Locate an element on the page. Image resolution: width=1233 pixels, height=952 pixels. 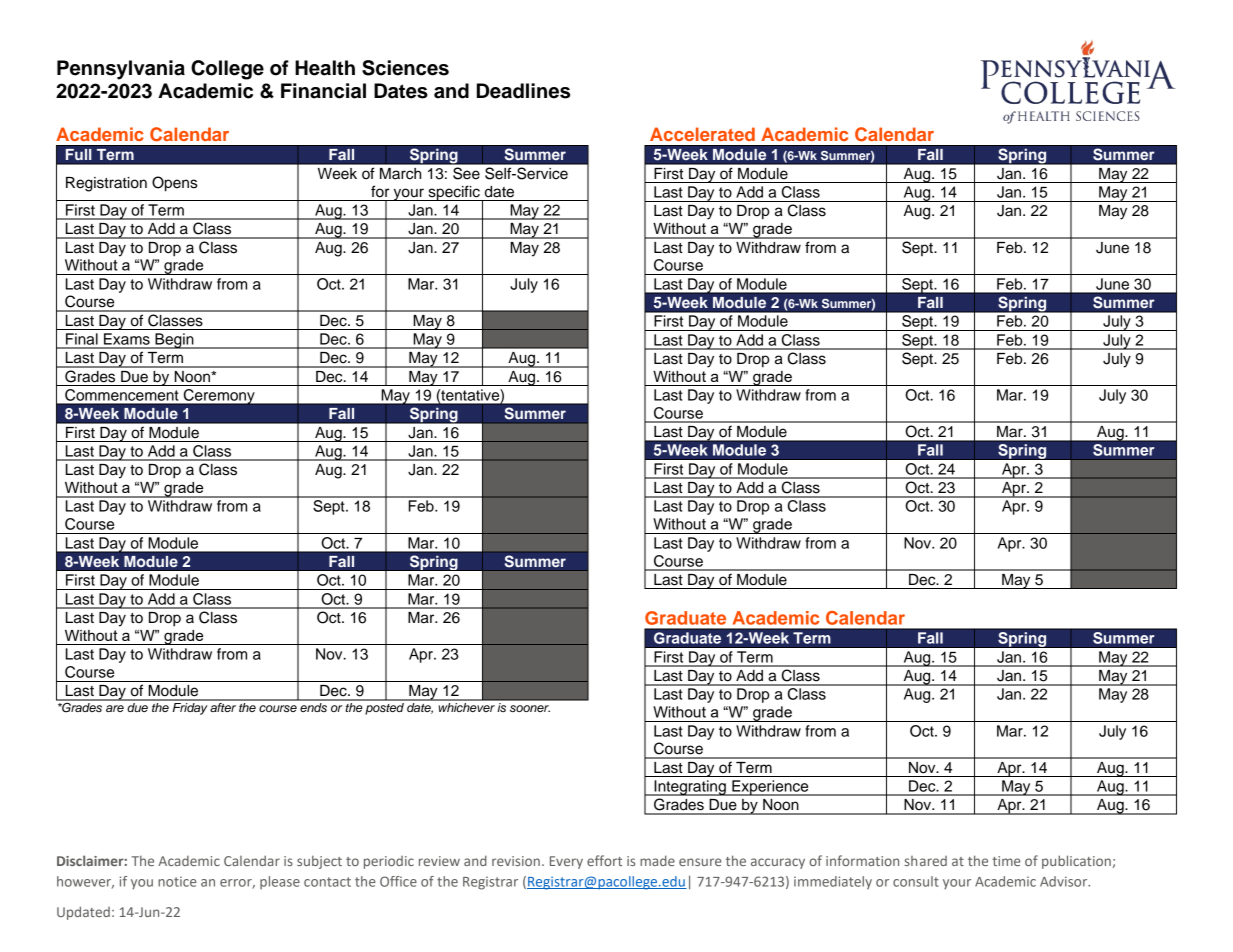
Deadlines is located at coordinates (523, 91).
